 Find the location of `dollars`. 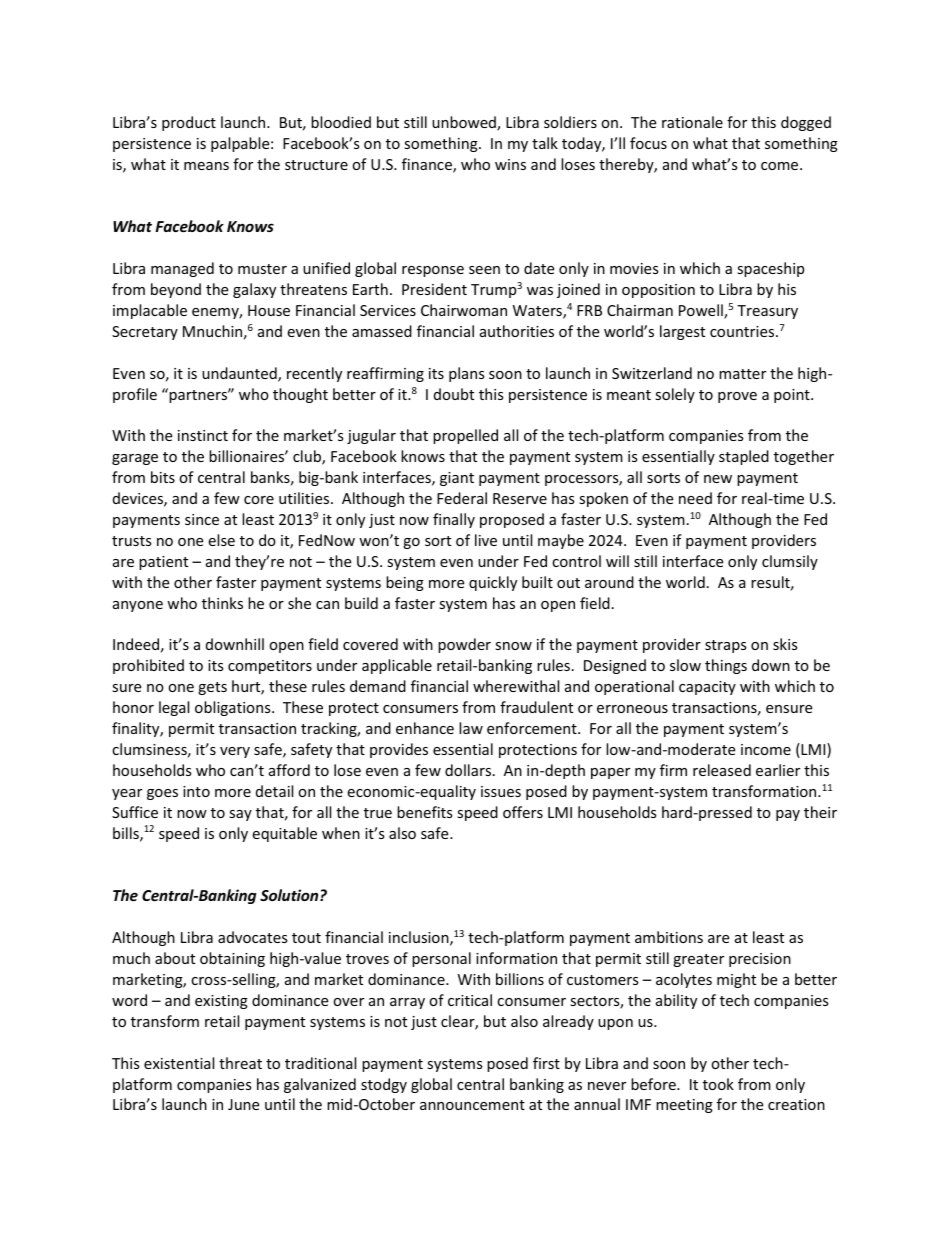

dollars is located at coordinates (469, 770).
